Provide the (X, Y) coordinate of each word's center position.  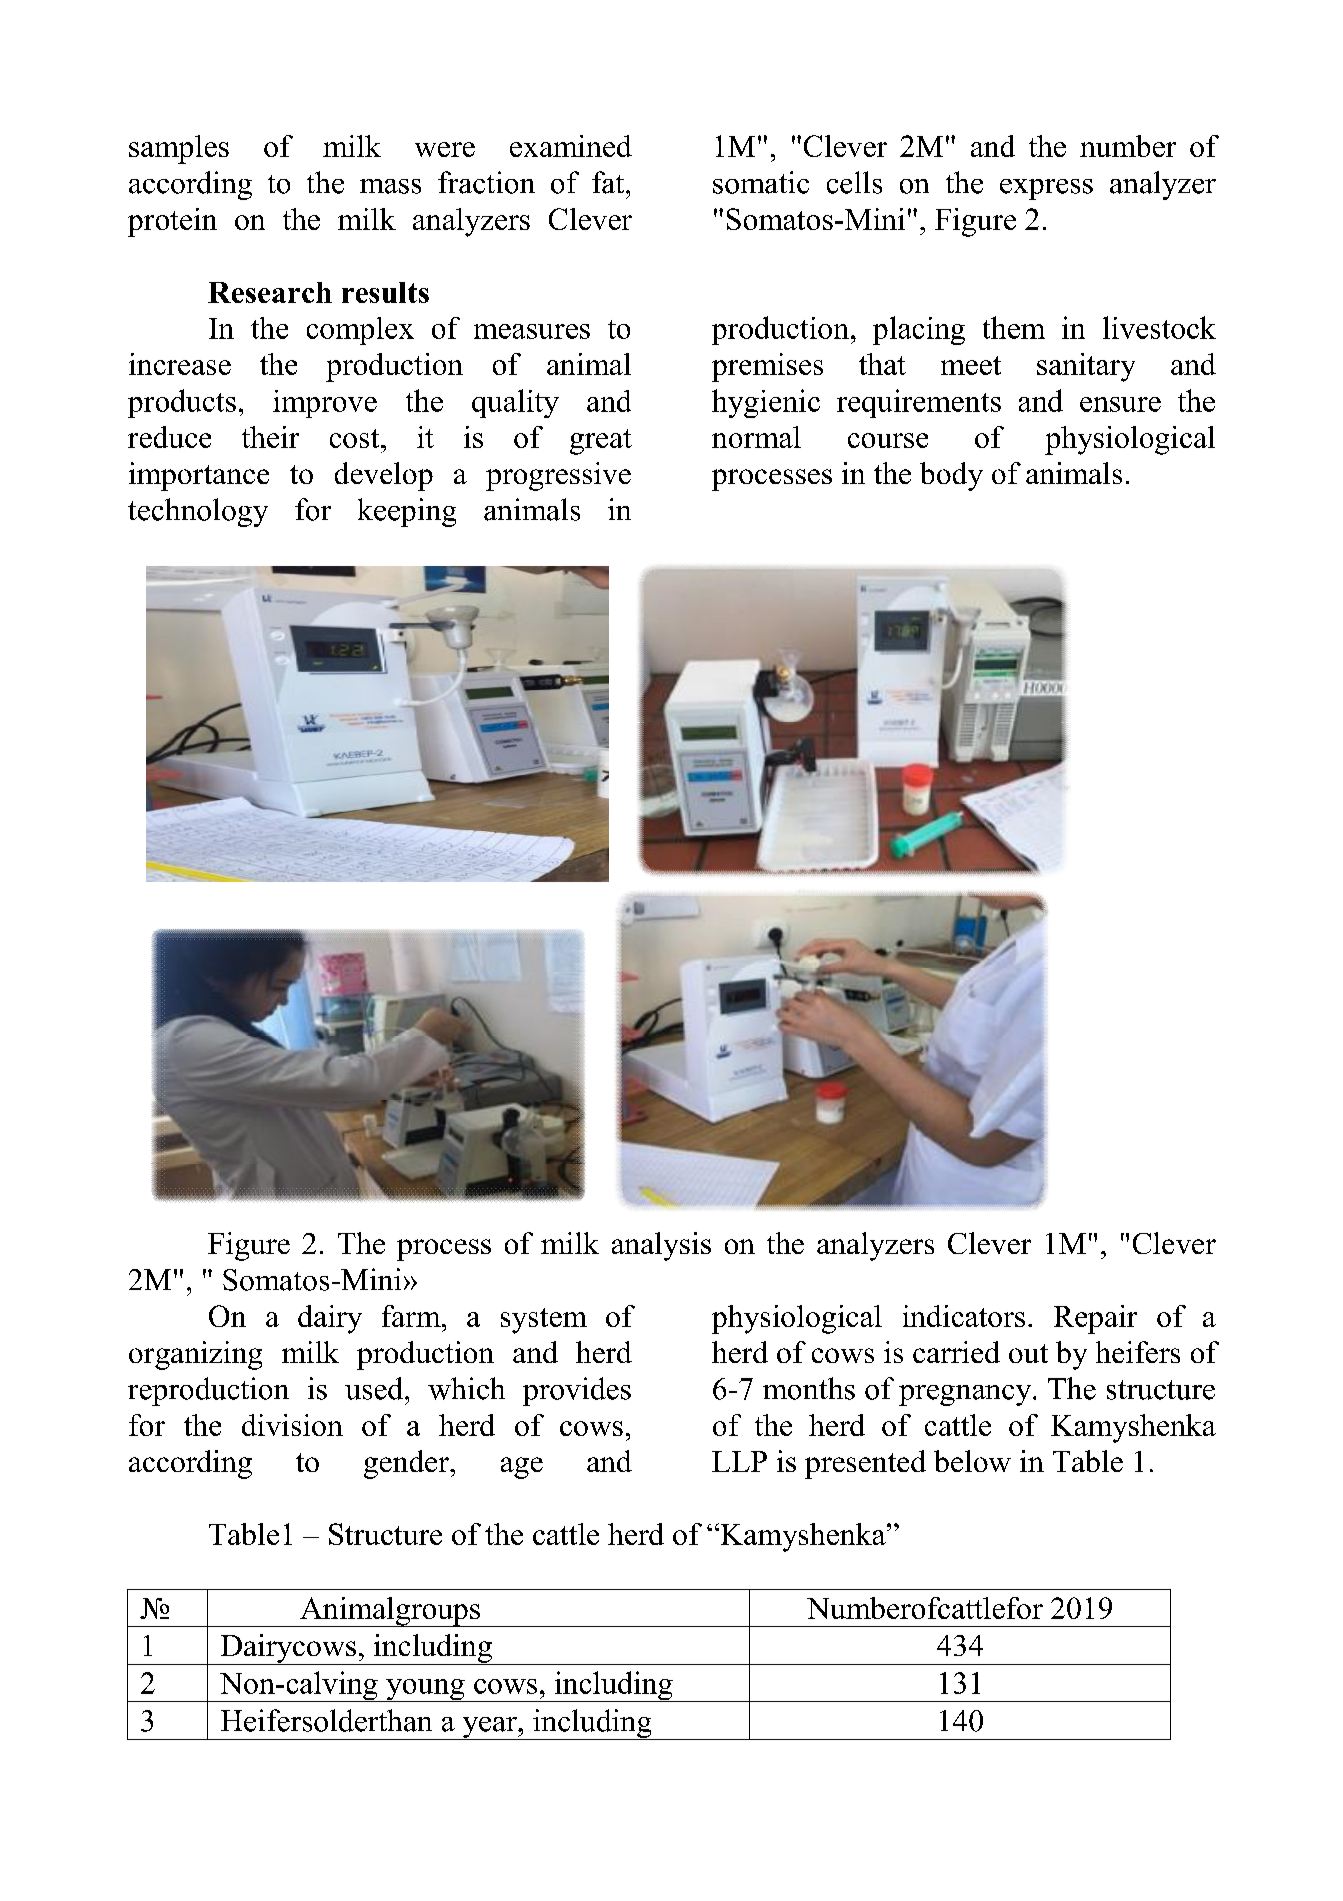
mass (390, 186)
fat (609, 182)
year (489, 1728)
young (425, 1690)
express (1046, 189)
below (972, 1461)
